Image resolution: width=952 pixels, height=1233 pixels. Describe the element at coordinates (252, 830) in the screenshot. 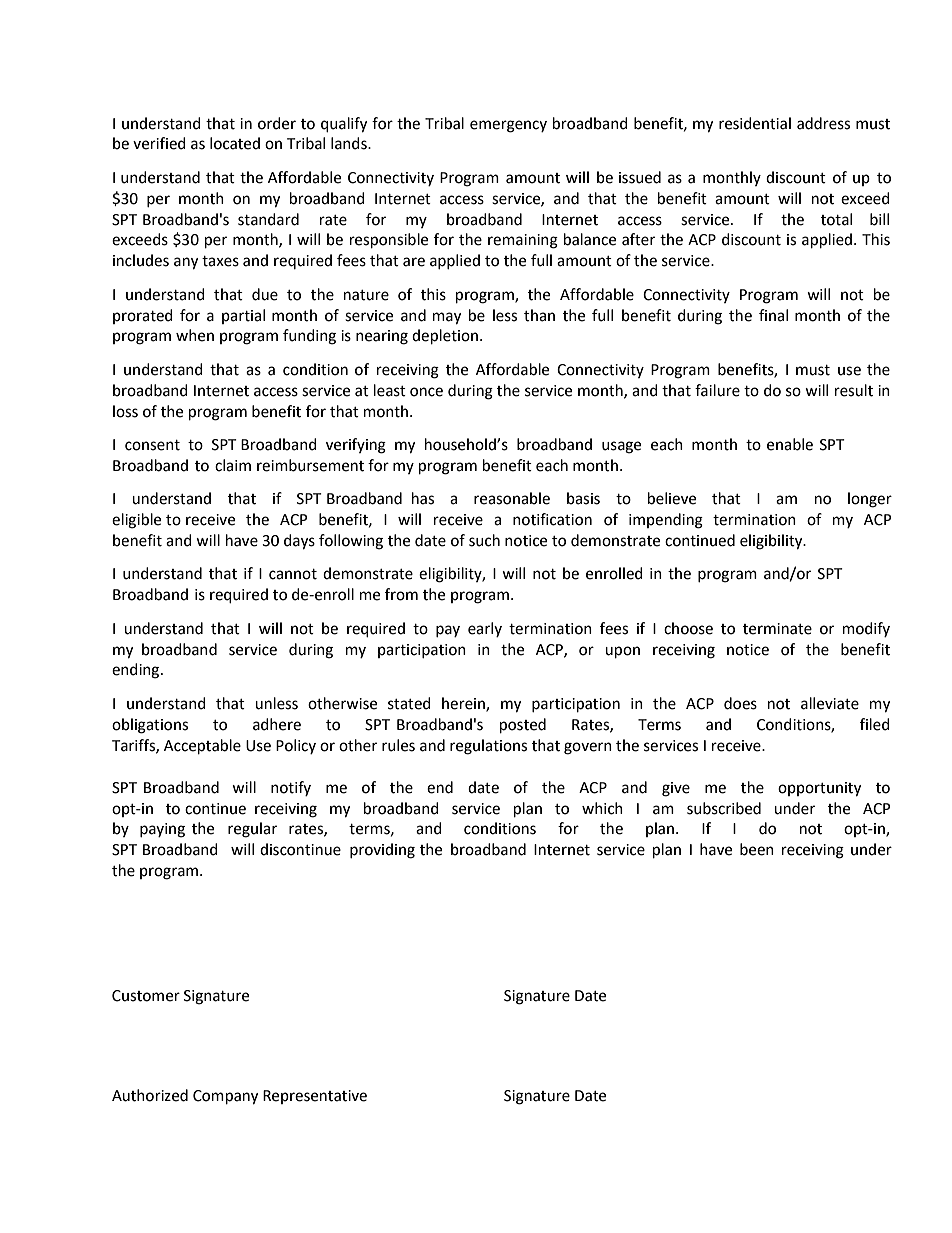

I see `regular` at that location.
